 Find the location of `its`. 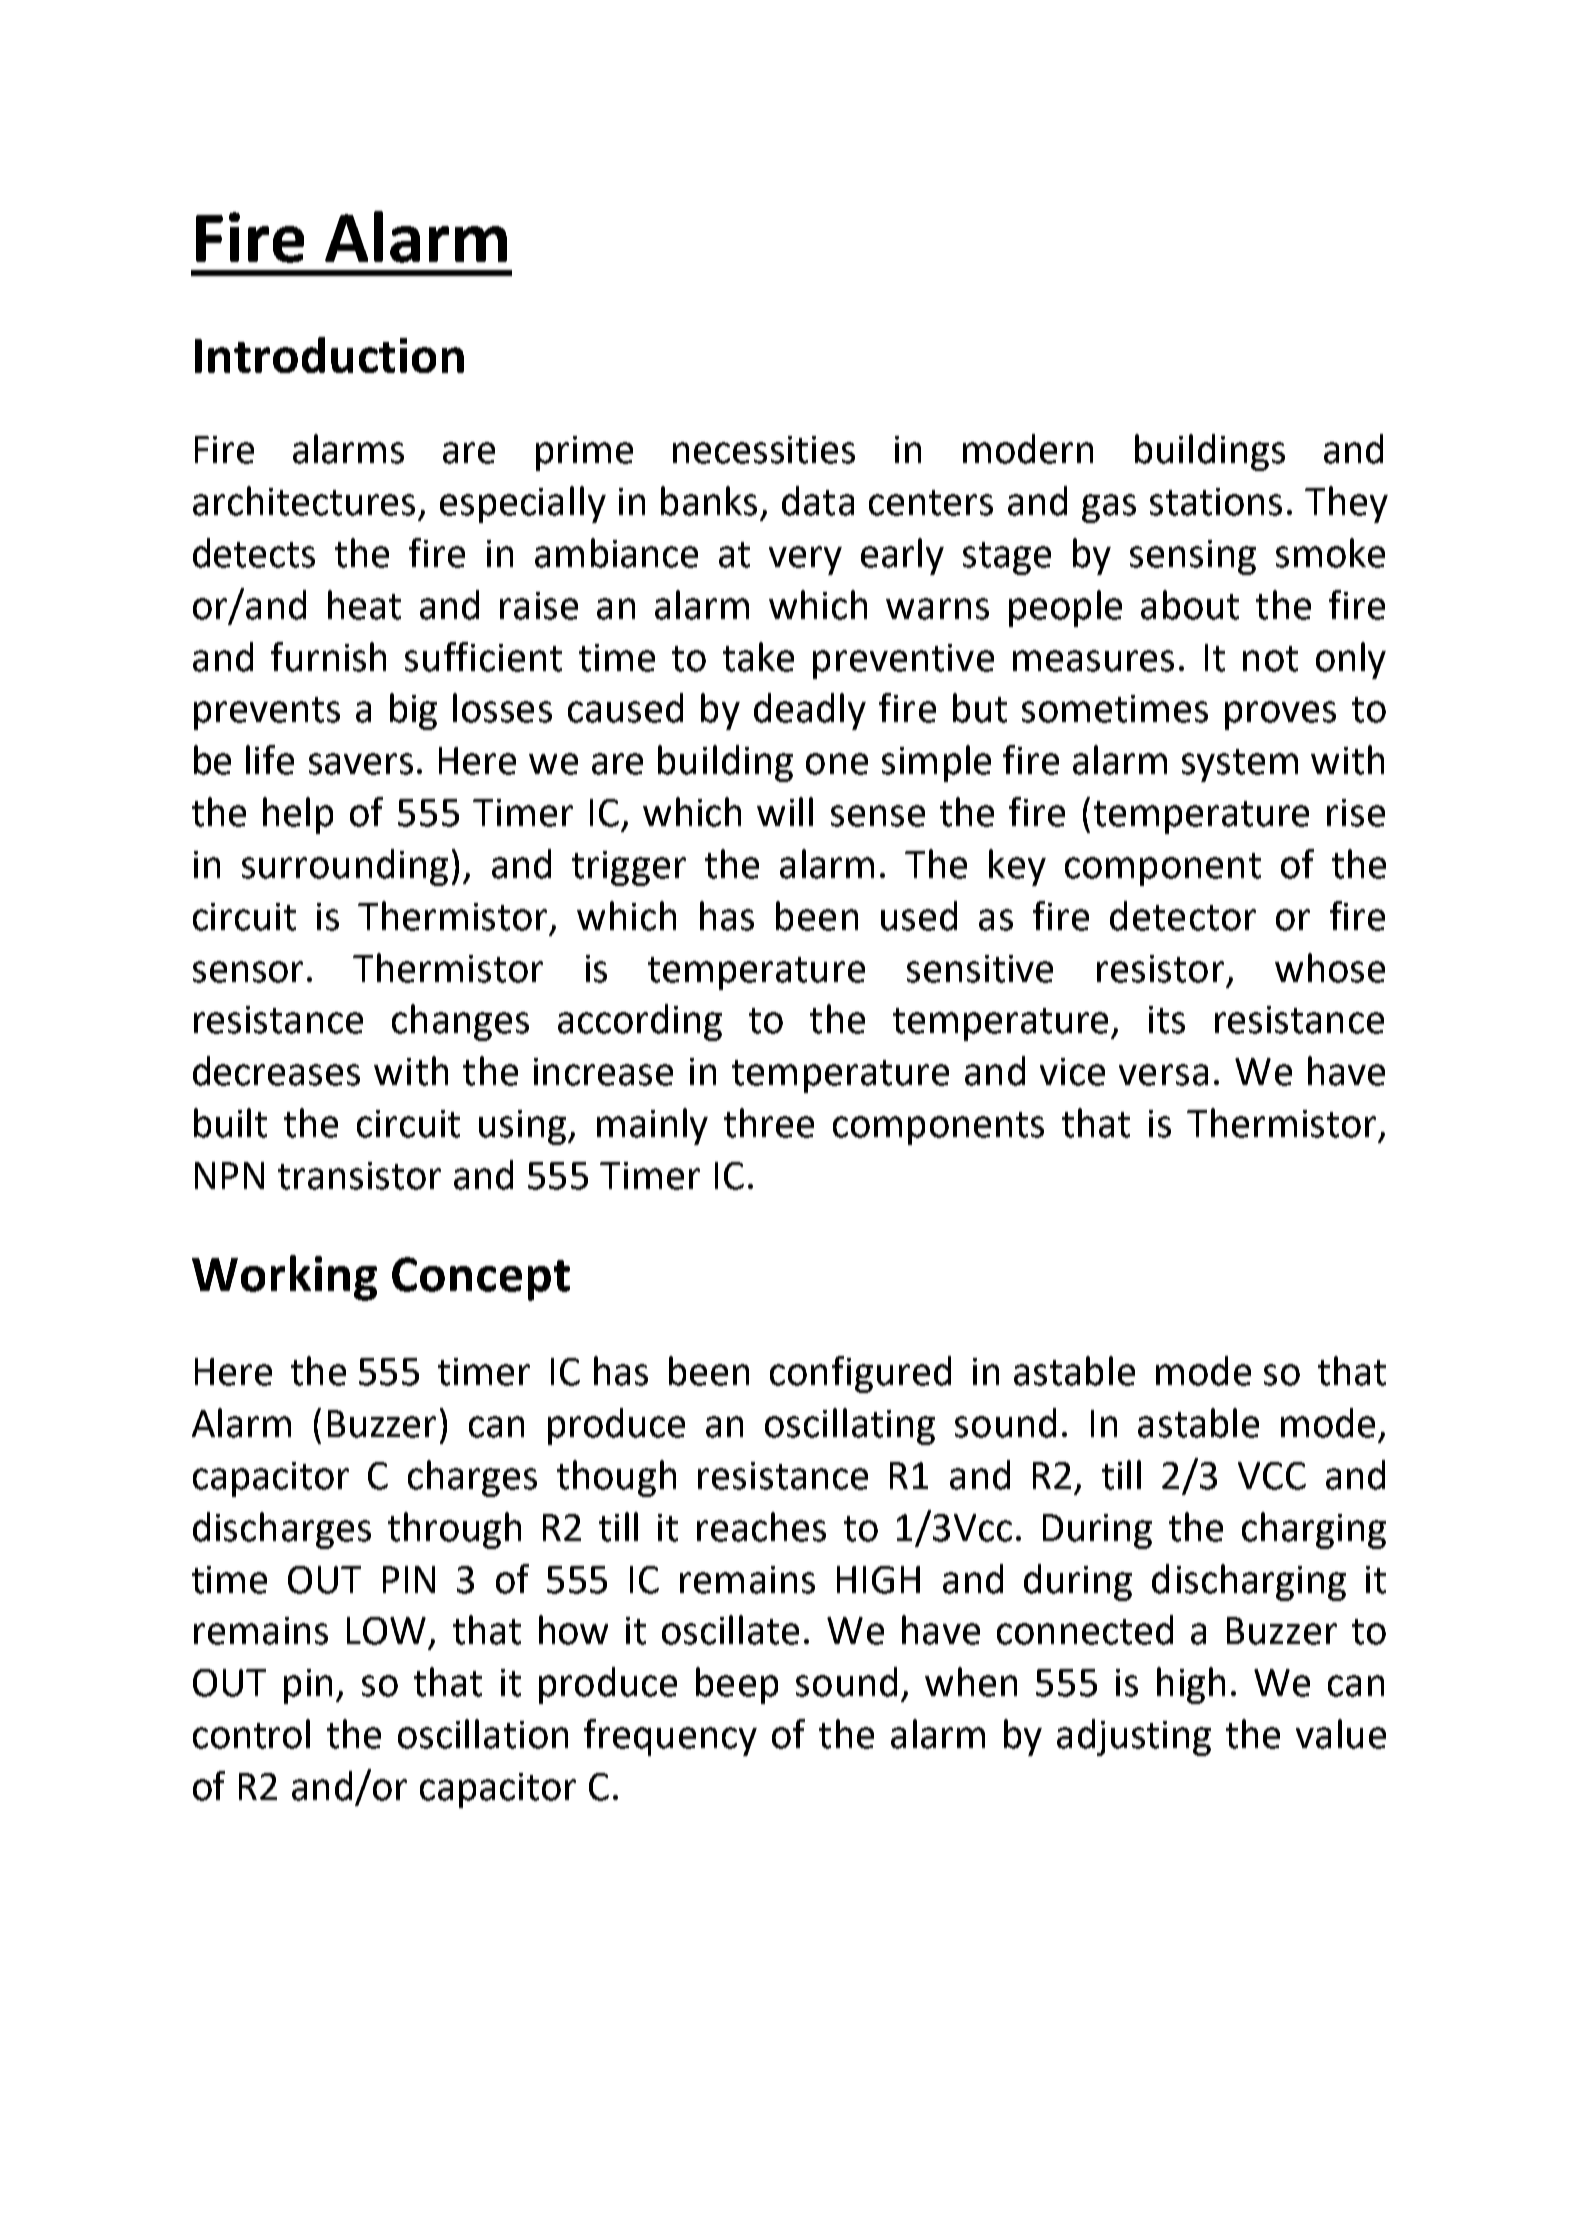

its is located at coordinates (1167, 1020).
